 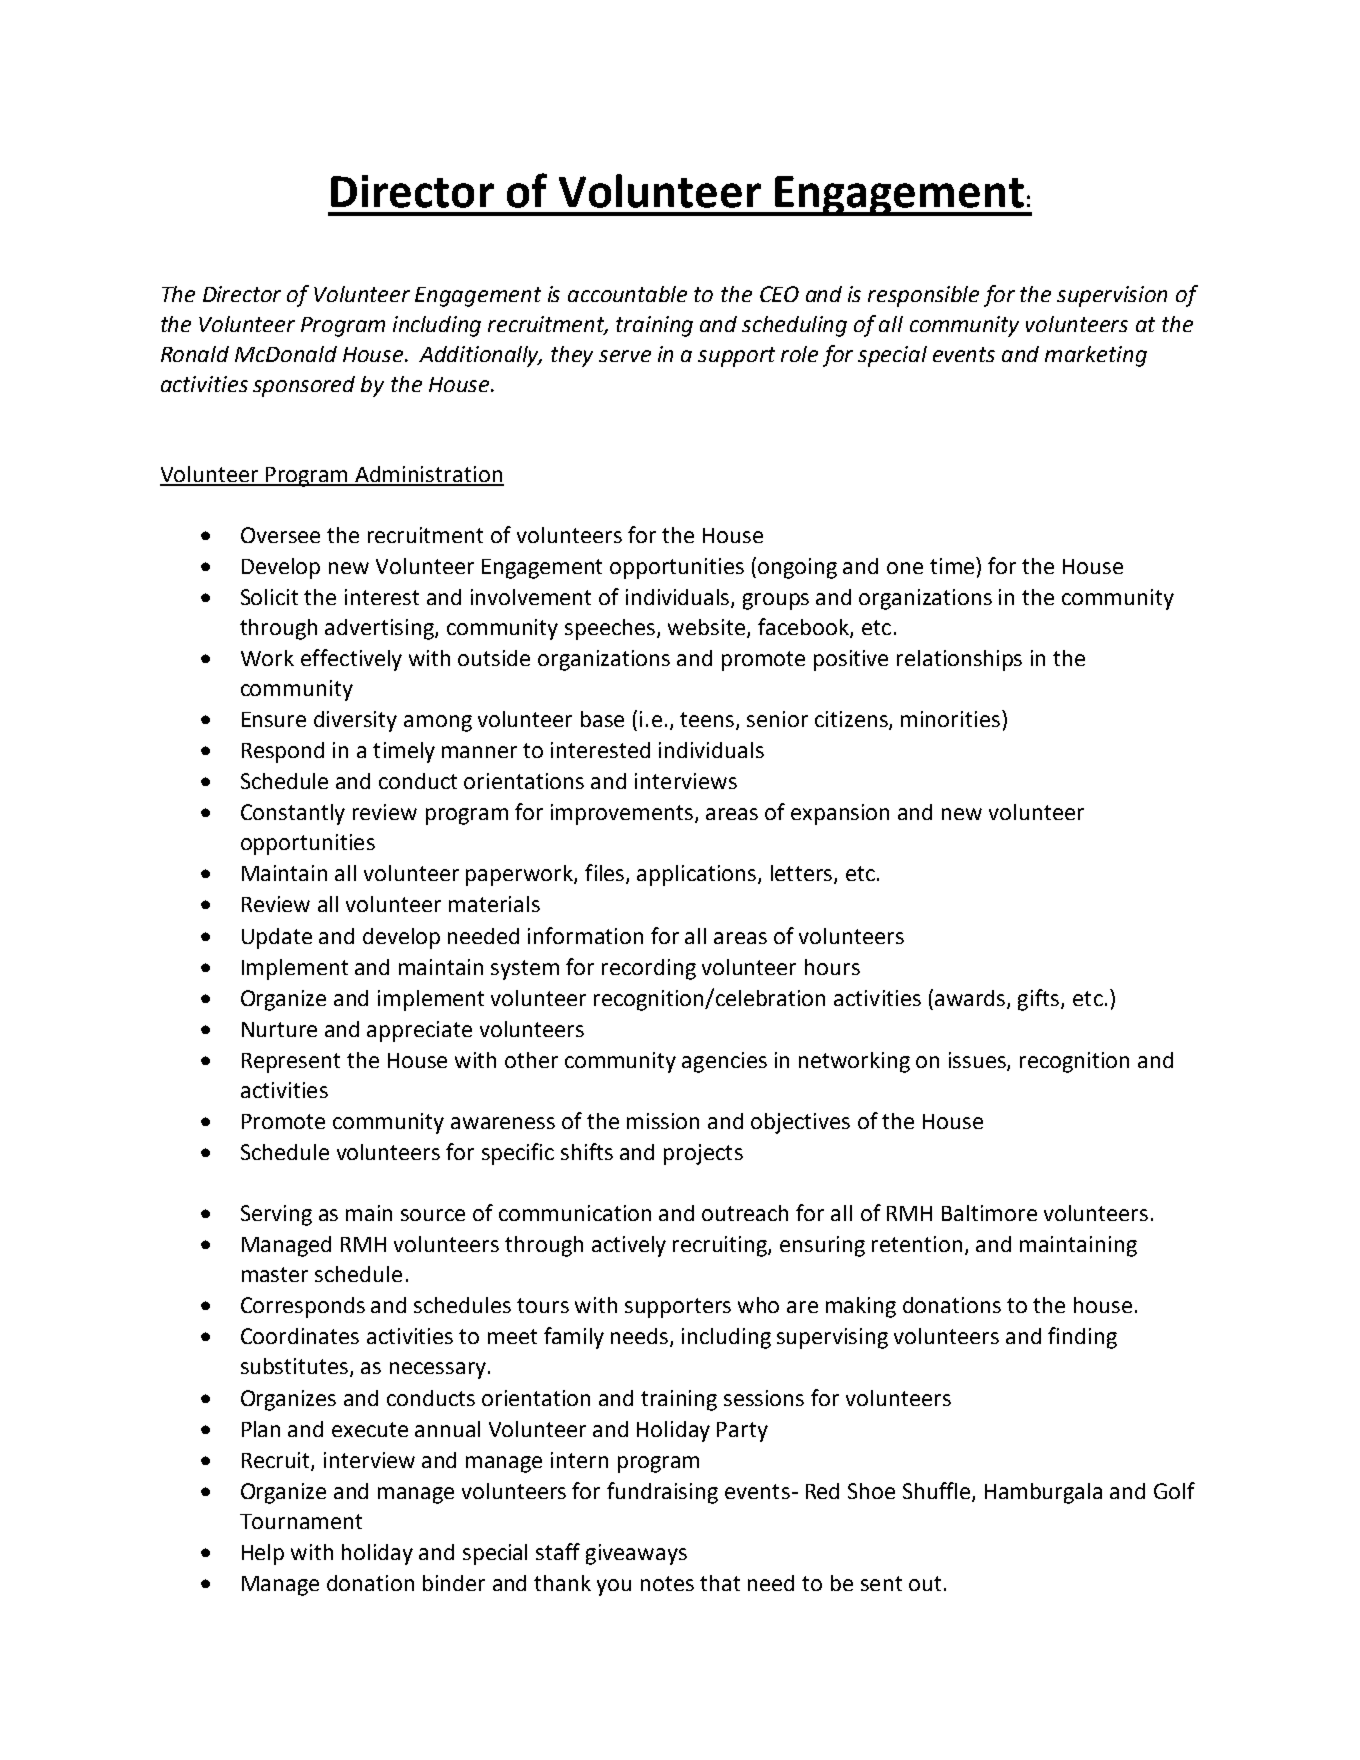 I want to click on Update, so click(x=277, y=938).
